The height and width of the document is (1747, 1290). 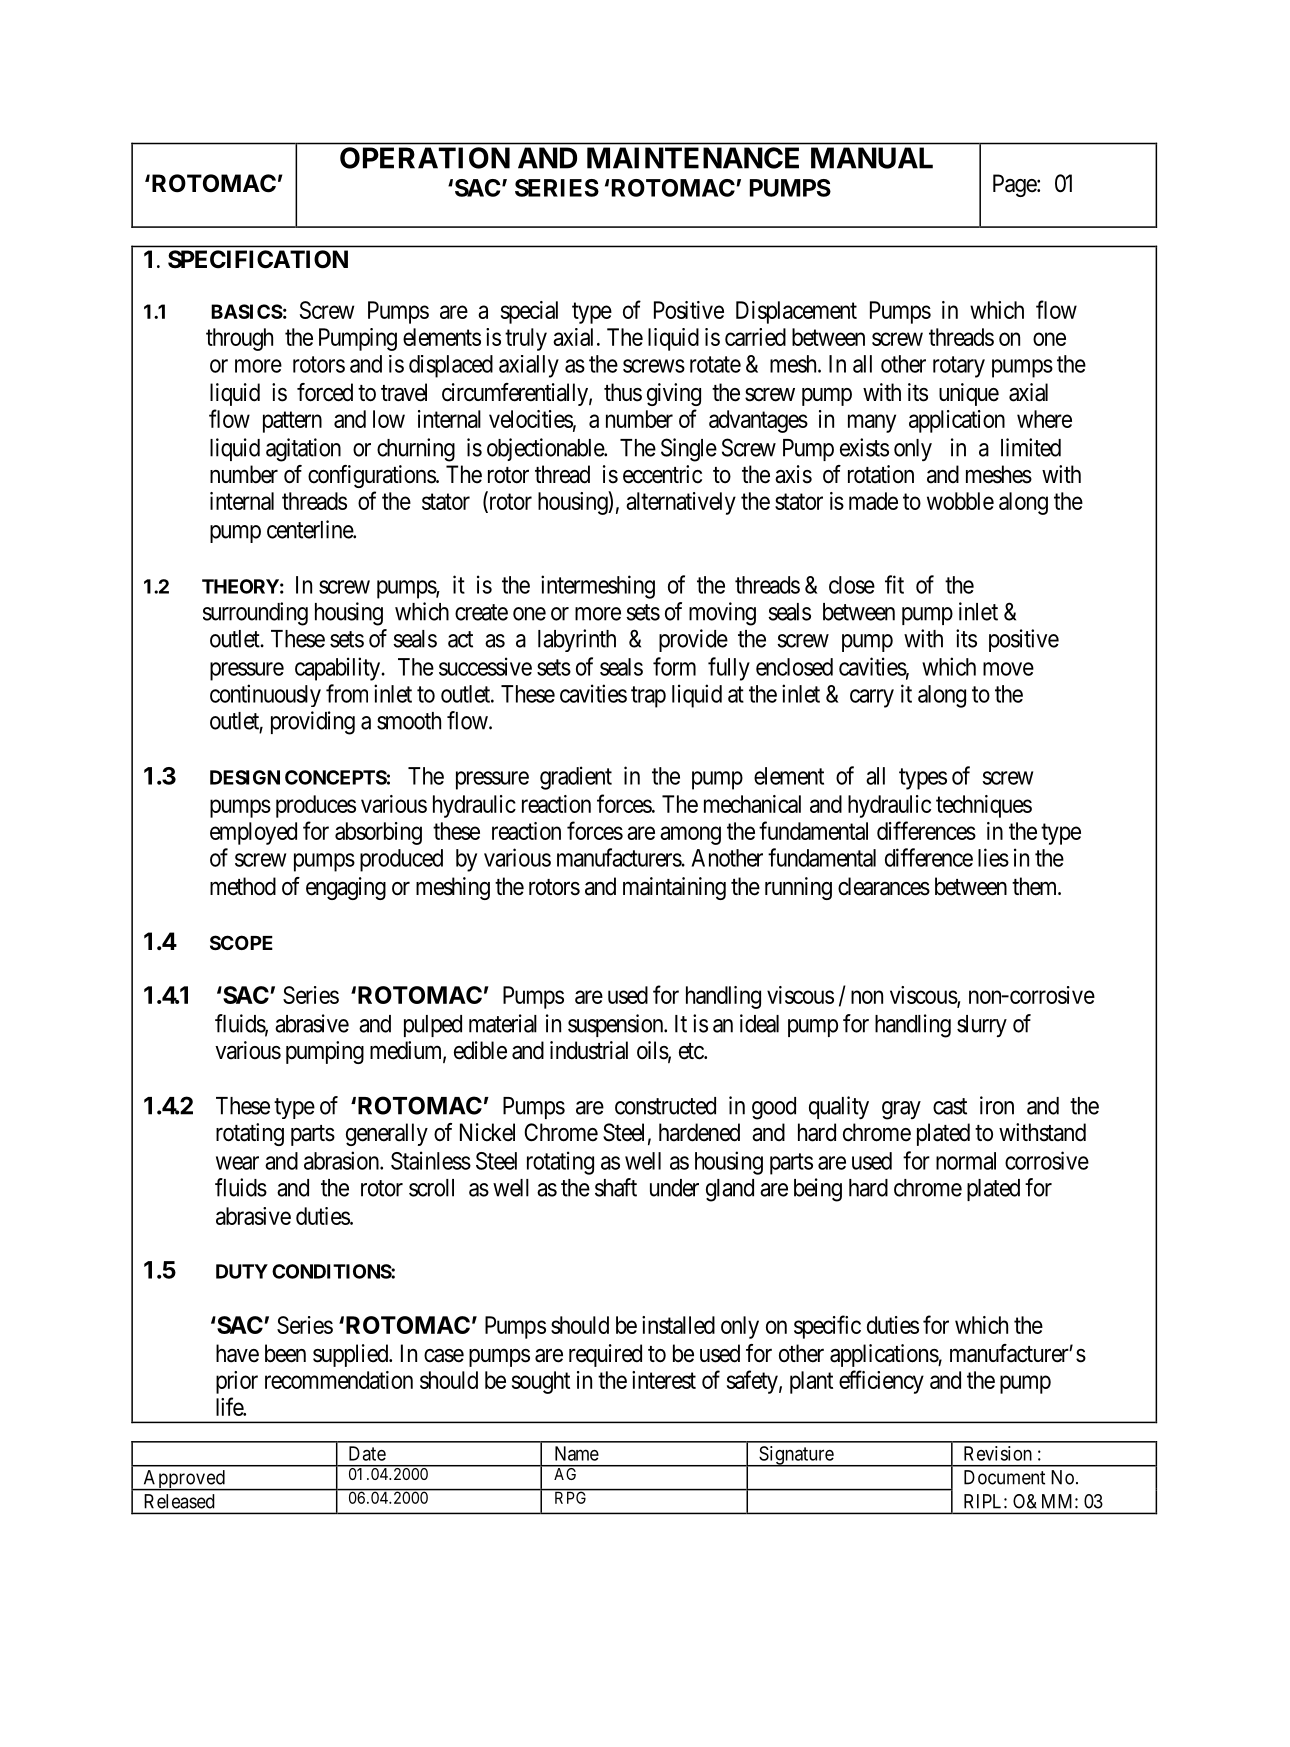 I want to click on shaft, so click(x=616, y=1187).
